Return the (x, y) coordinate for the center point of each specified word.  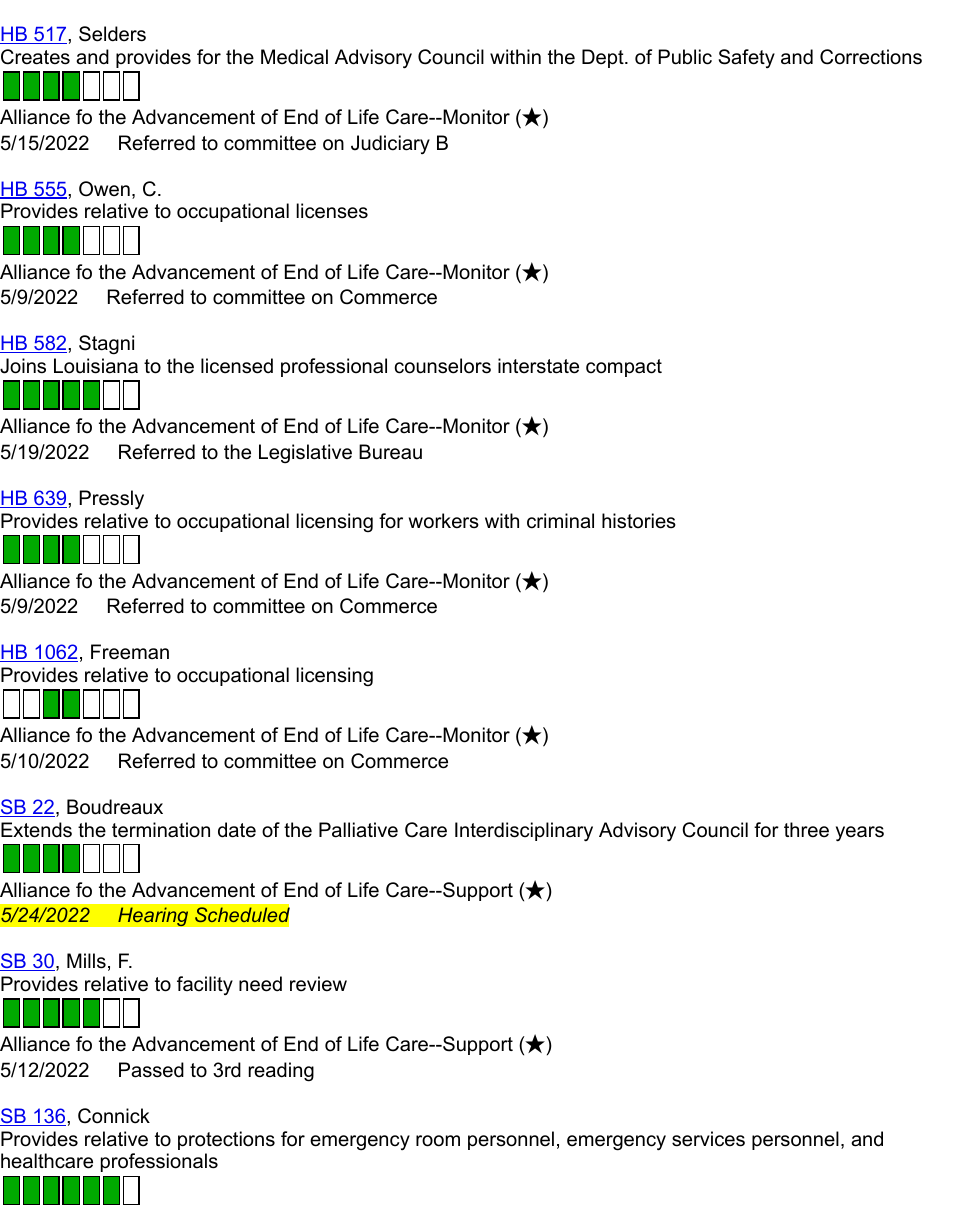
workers (444, 521)
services (708, 1139)
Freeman (130, 652)
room (438, 1141)
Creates (35, 57)
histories (639, 521)
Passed (151, 1070)
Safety (747, 58)
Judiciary (390, 144)
